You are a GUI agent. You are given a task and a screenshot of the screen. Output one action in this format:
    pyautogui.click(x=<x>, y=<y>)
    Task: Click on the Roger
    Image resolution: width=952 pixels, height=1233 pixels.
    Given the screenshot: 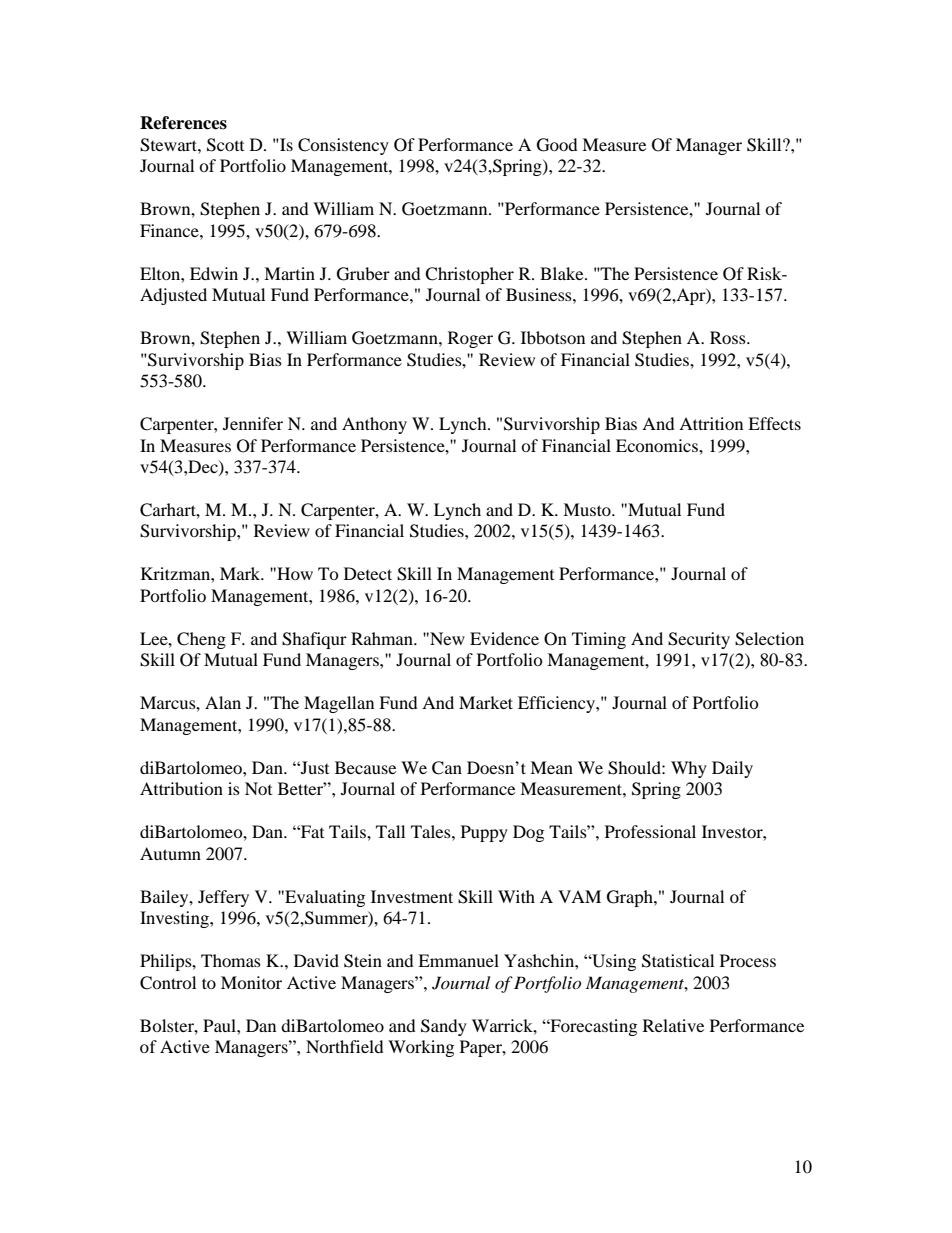 What is the action you would take?
    pyautogui.click(x=470, y=339)
